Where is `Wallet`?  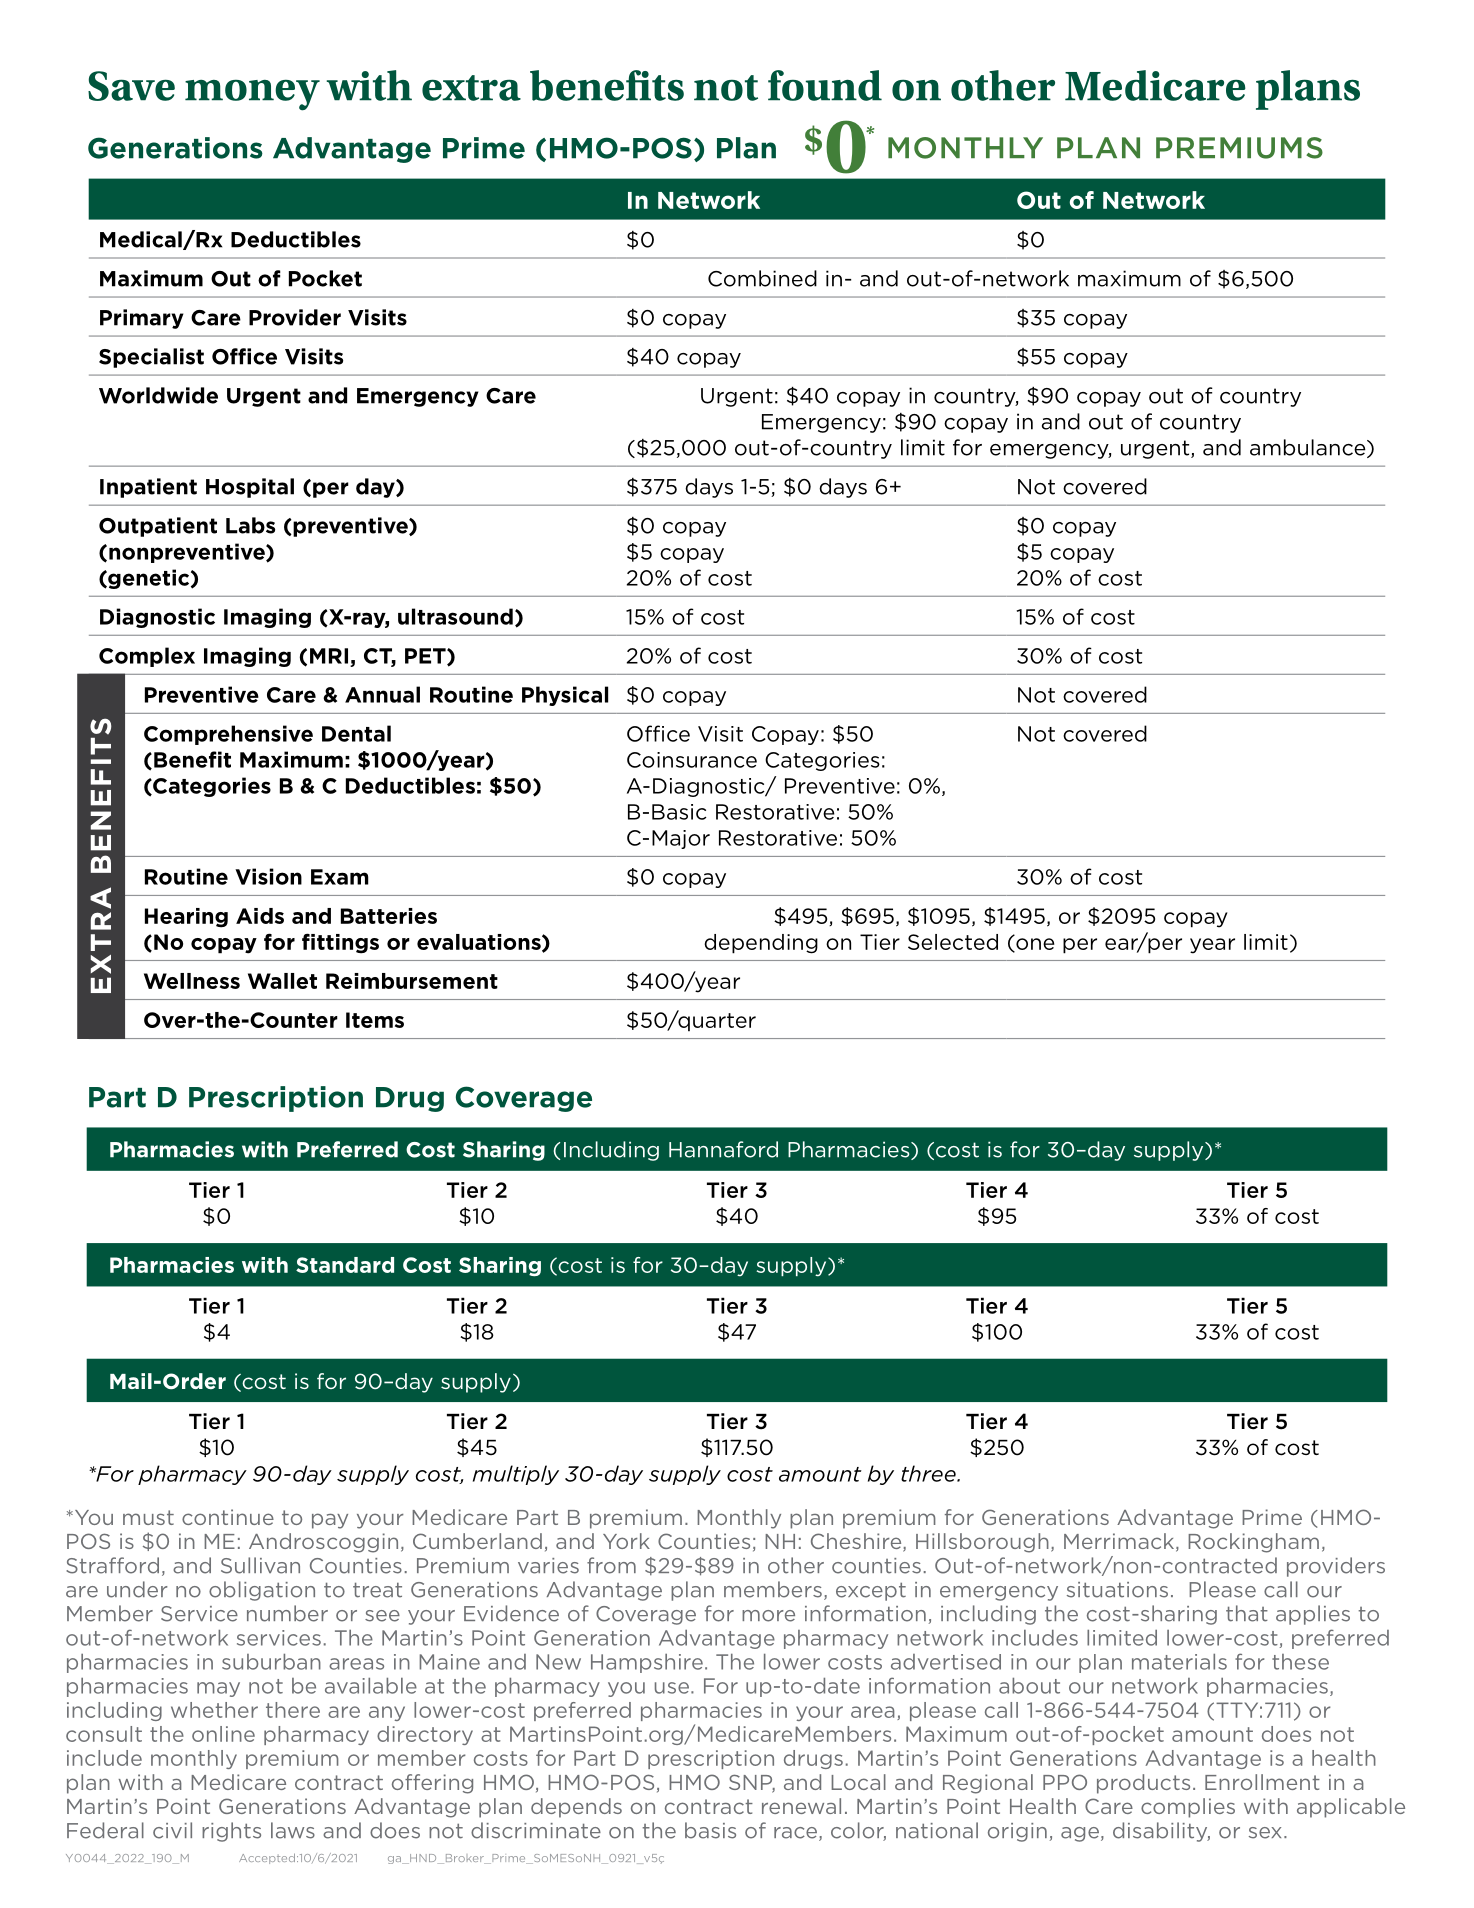
Wallet is located at coordinates (282, 981).
